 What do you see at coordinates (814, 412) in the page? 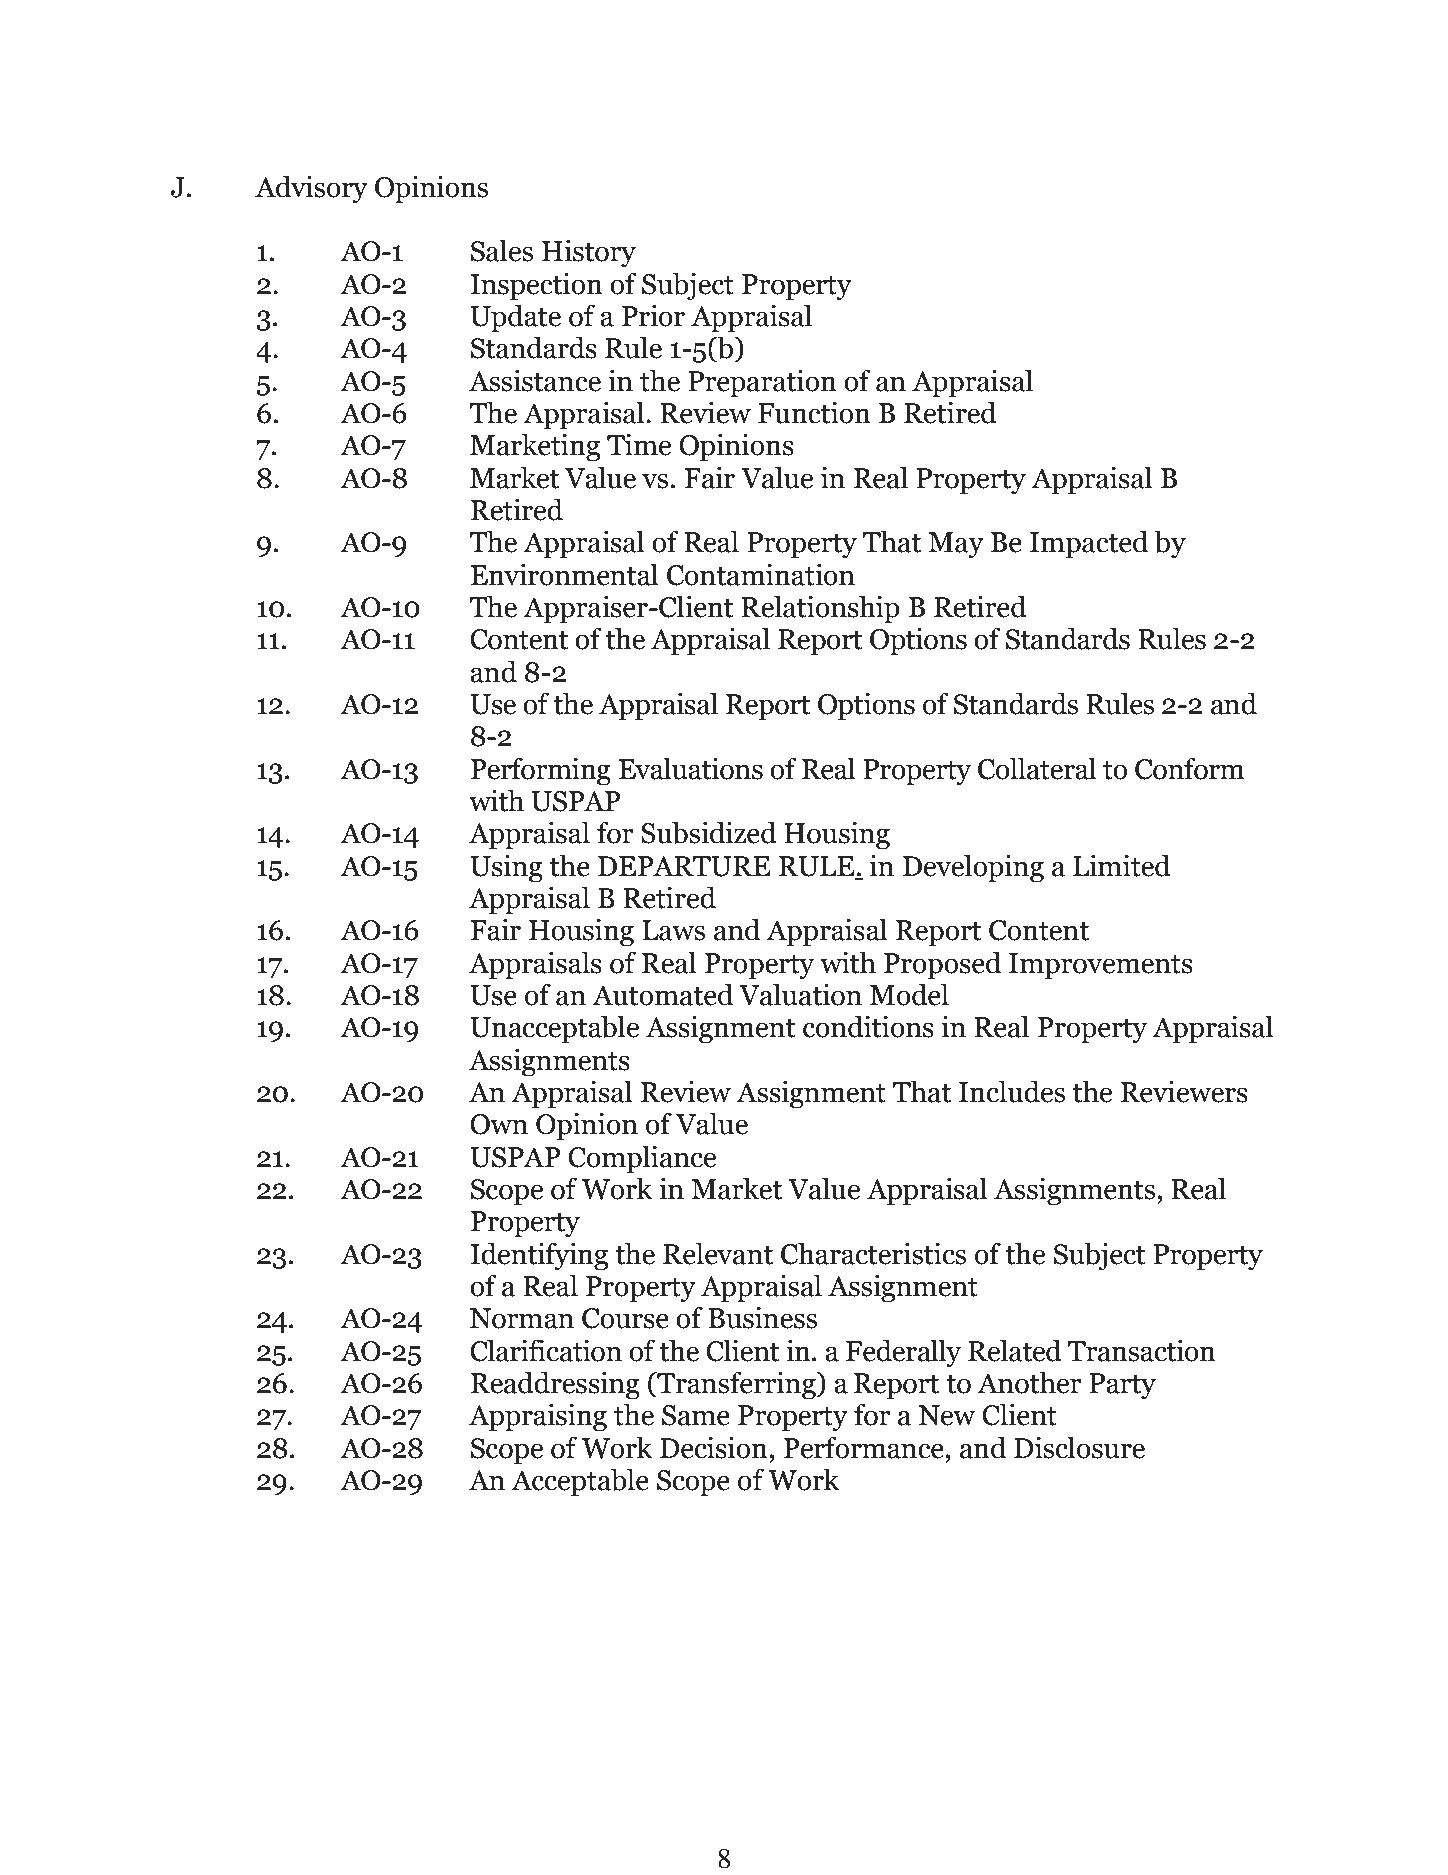
I see `Function` at bounding box center [814, 412].
